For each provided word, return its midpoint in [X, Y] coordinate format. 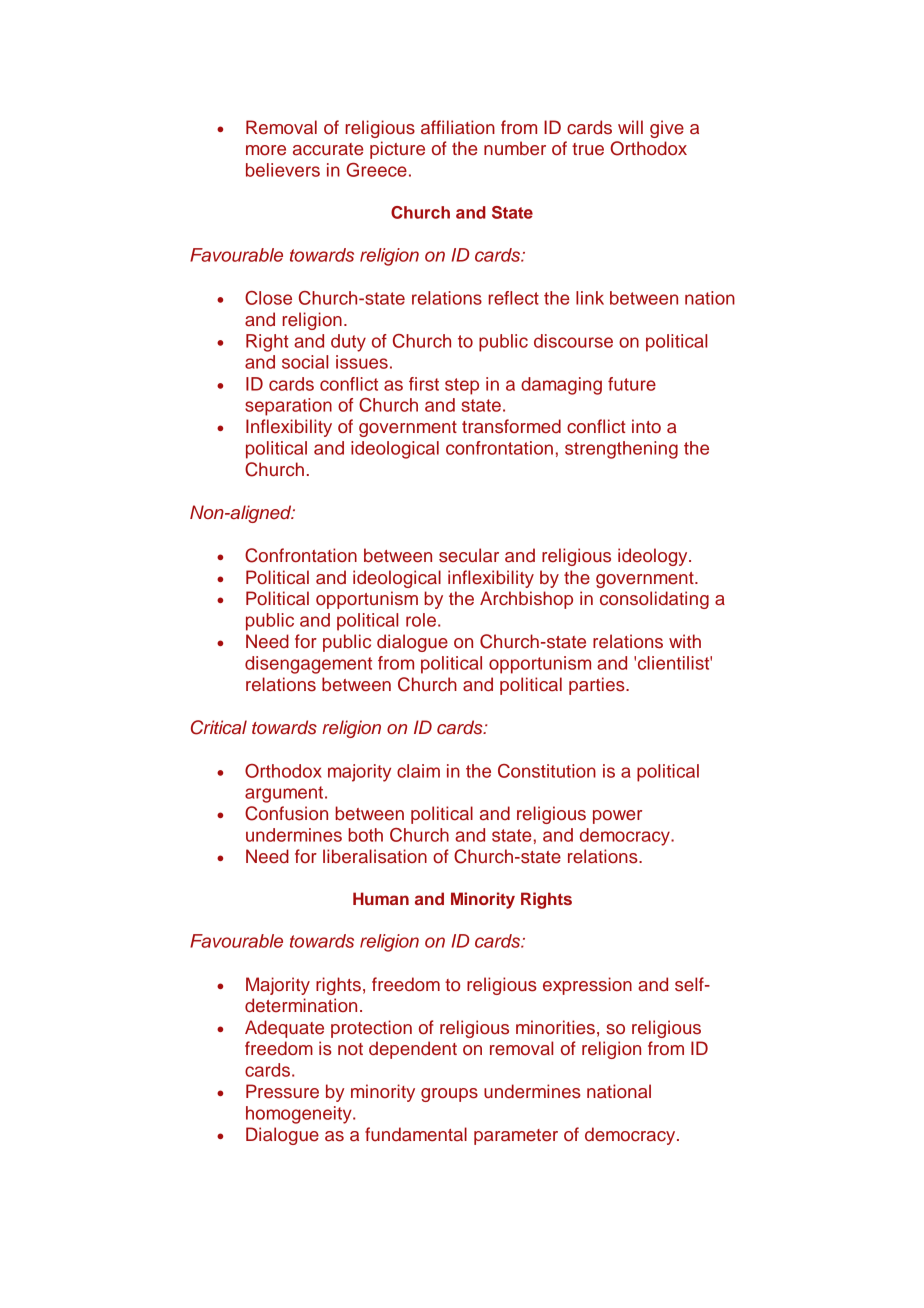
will [630, 127]
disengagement [308, 665]
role [421, 620]
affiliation [458, 127]
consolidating [654, 600]
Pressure [282, 1091]
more [266, 150]
